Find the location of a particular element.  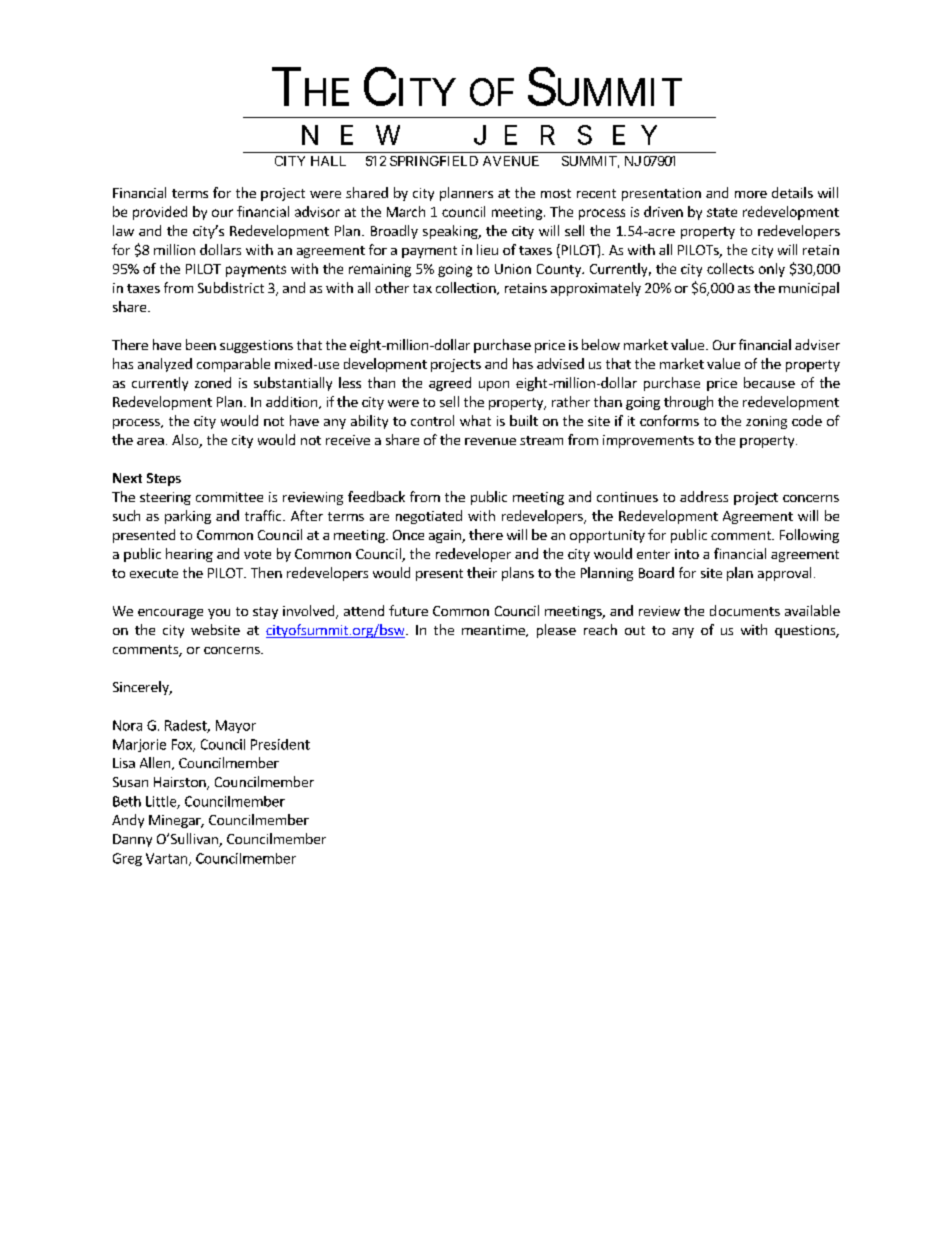

more is located at coordinates (751, 194).
